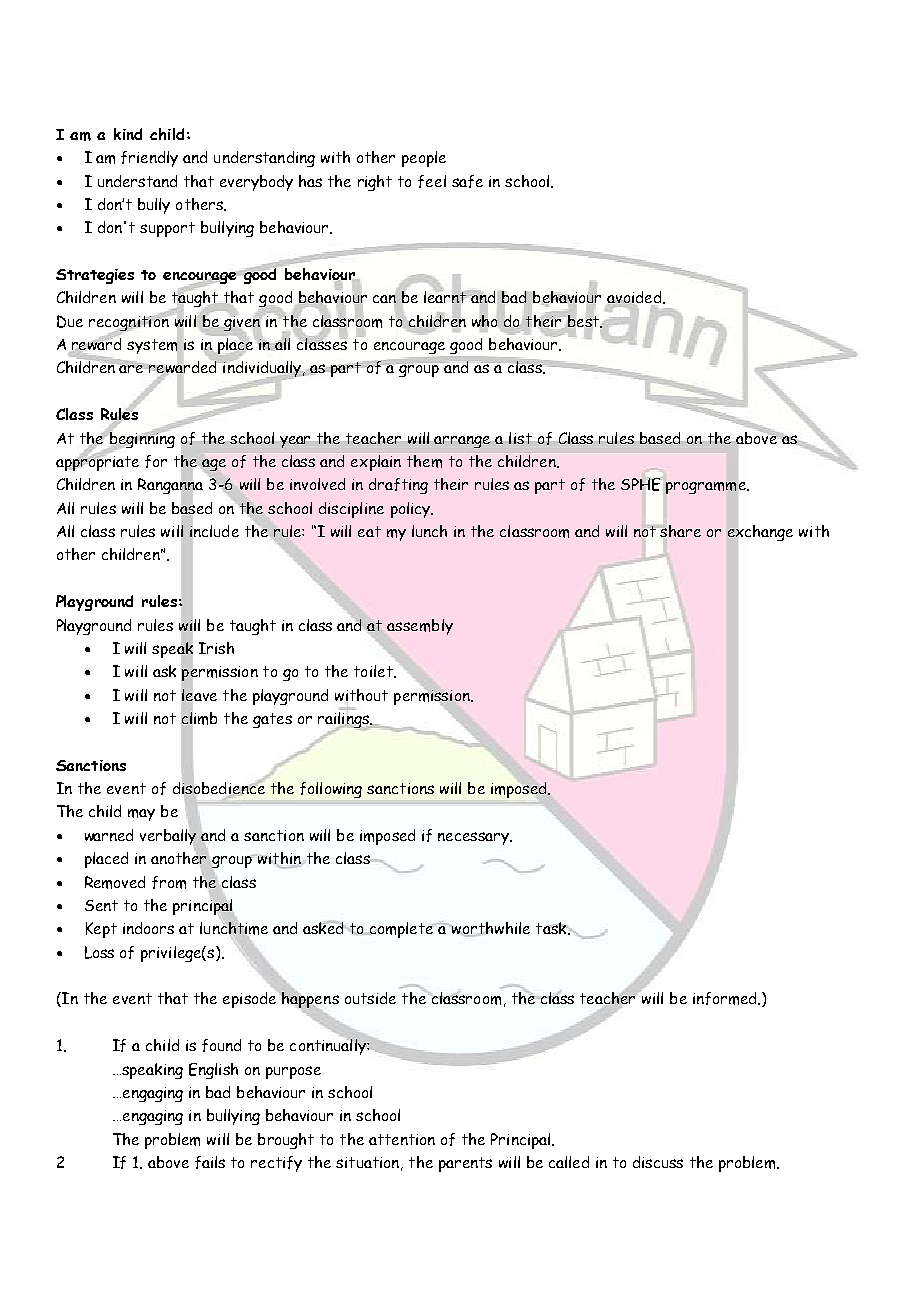 Image resolution: width=924 pixels, height=1308 pixels. What do you see at coordinates (398, 486) in the screenshot?
I see `drafting` at bounding box center [398, 486].
